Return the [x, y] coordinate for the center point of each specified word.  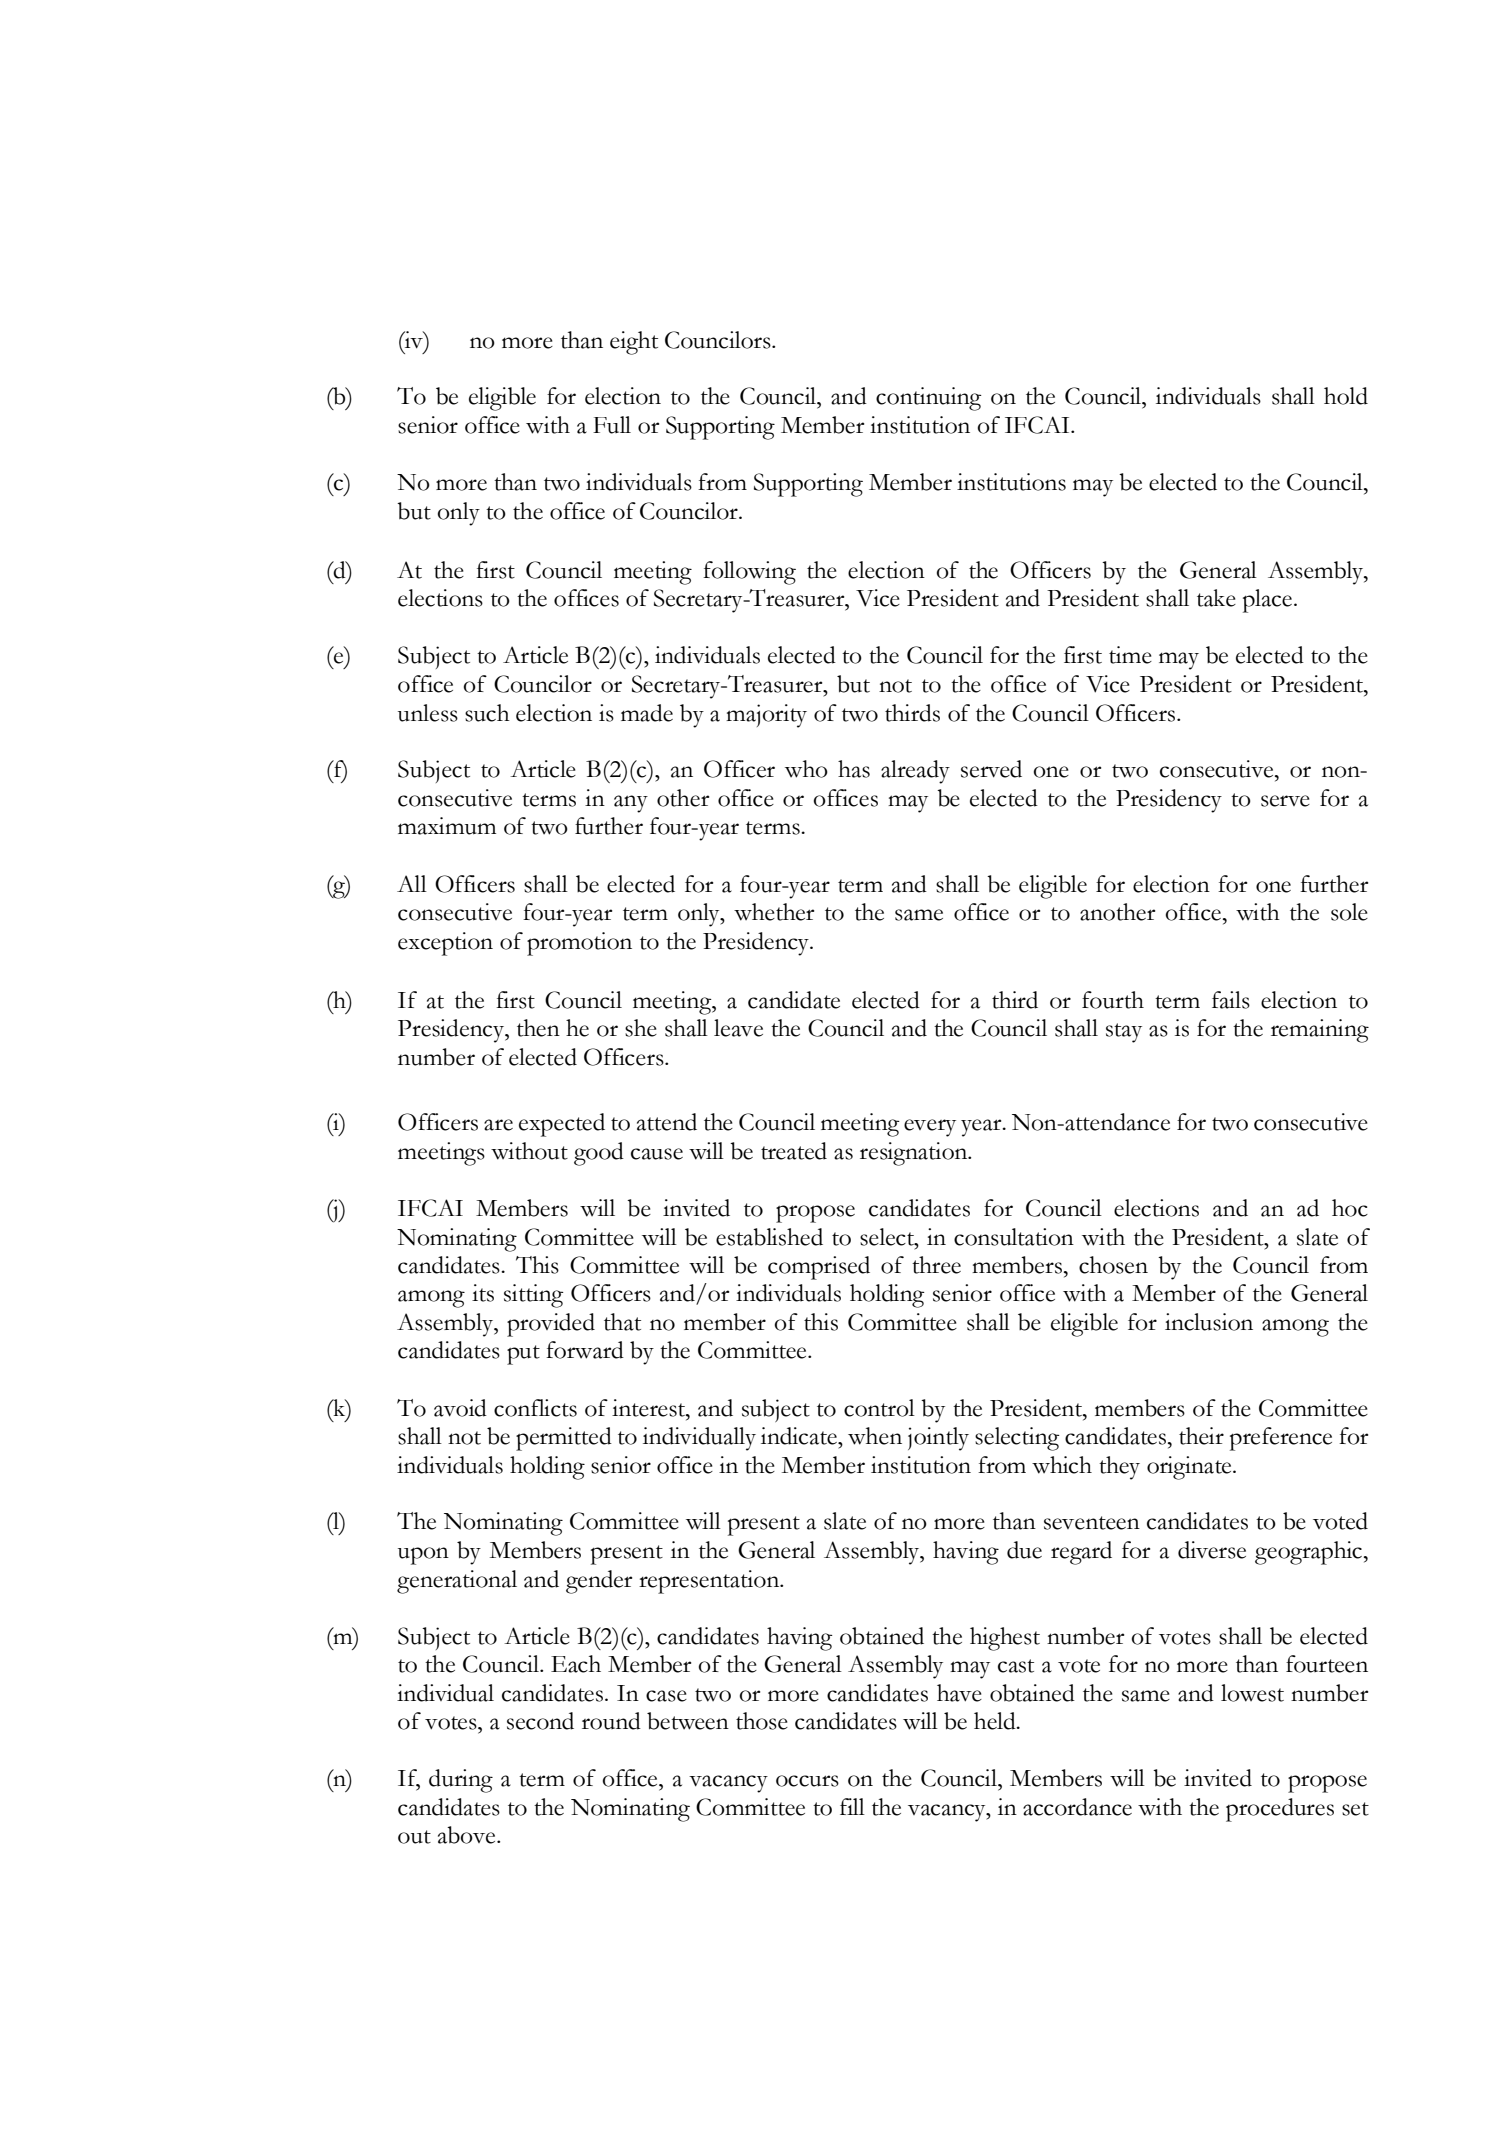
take [1216, 598]
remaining [1320, 1031]
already [915, 772]
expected [562, 1125]
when [875, 1436]
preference [1281, 1439]
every [930, 1128]
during [461, 1781]
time [1130, 655]
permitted [564, 1439]
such [487, 713]
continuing [929, 399]
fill [852, 1806]
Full [612, 425]
